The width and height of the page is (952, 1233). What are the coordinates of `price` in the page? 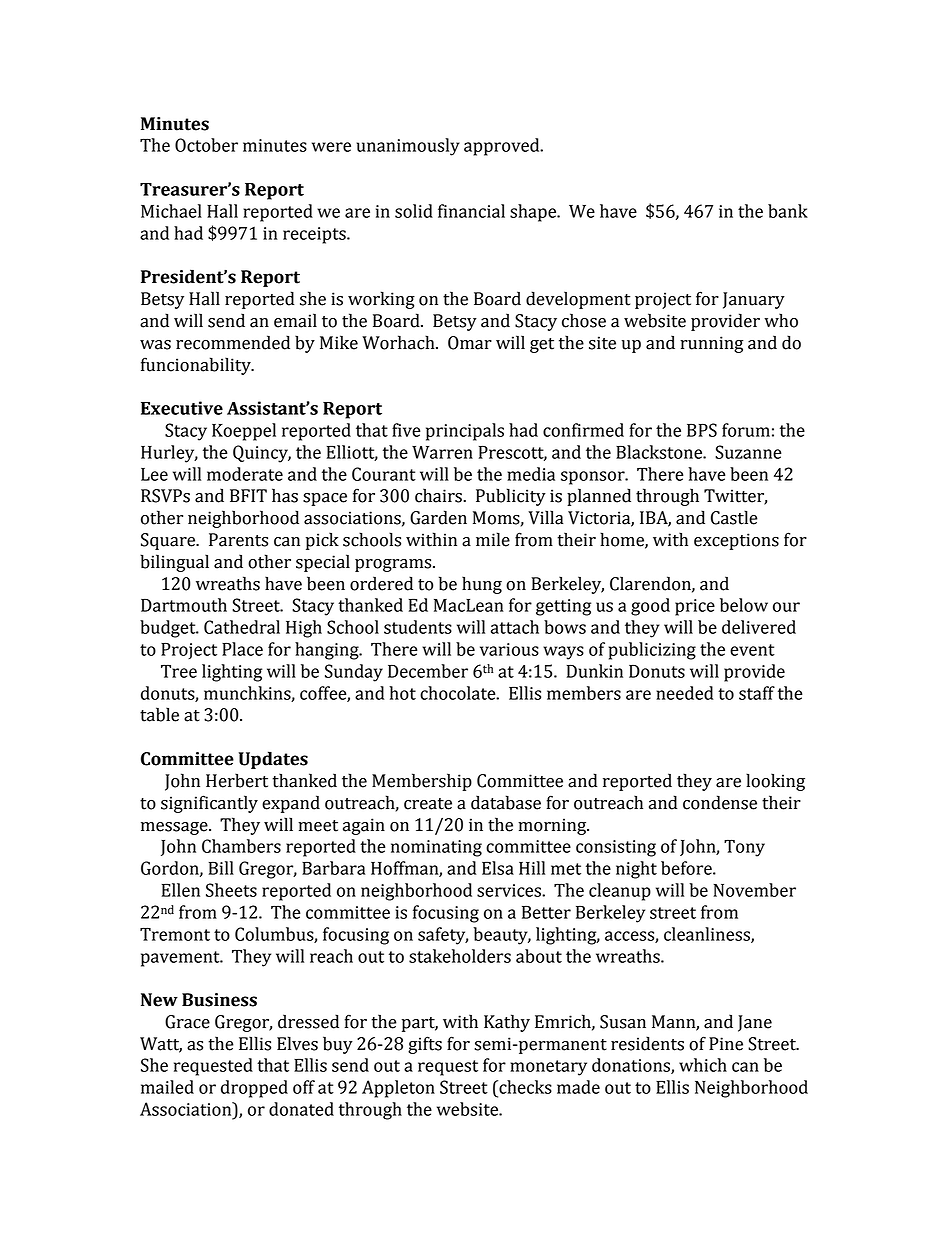 It's located at (695, 607).
